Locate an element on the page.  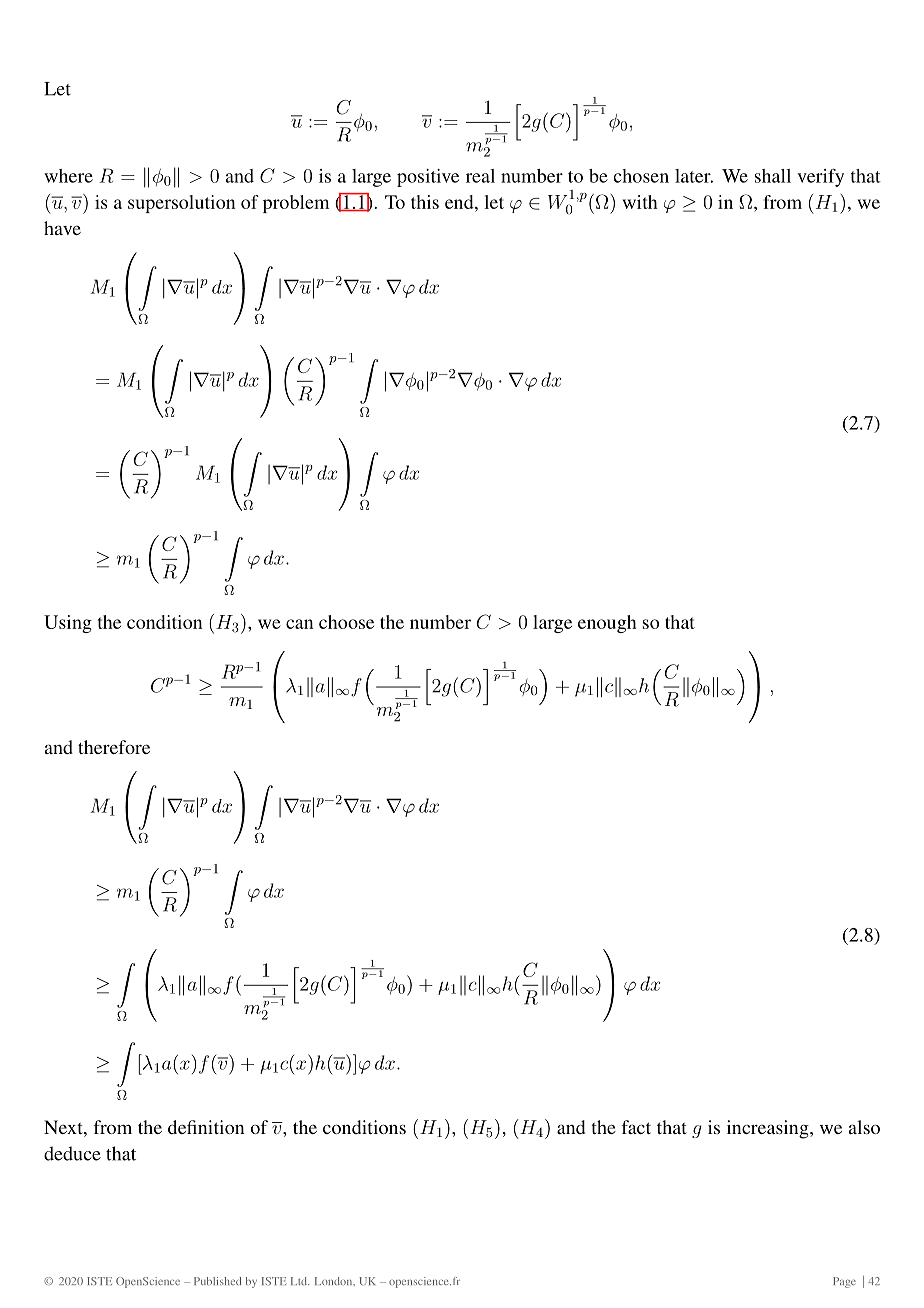
fact is located at coordinates (636, 1127).
